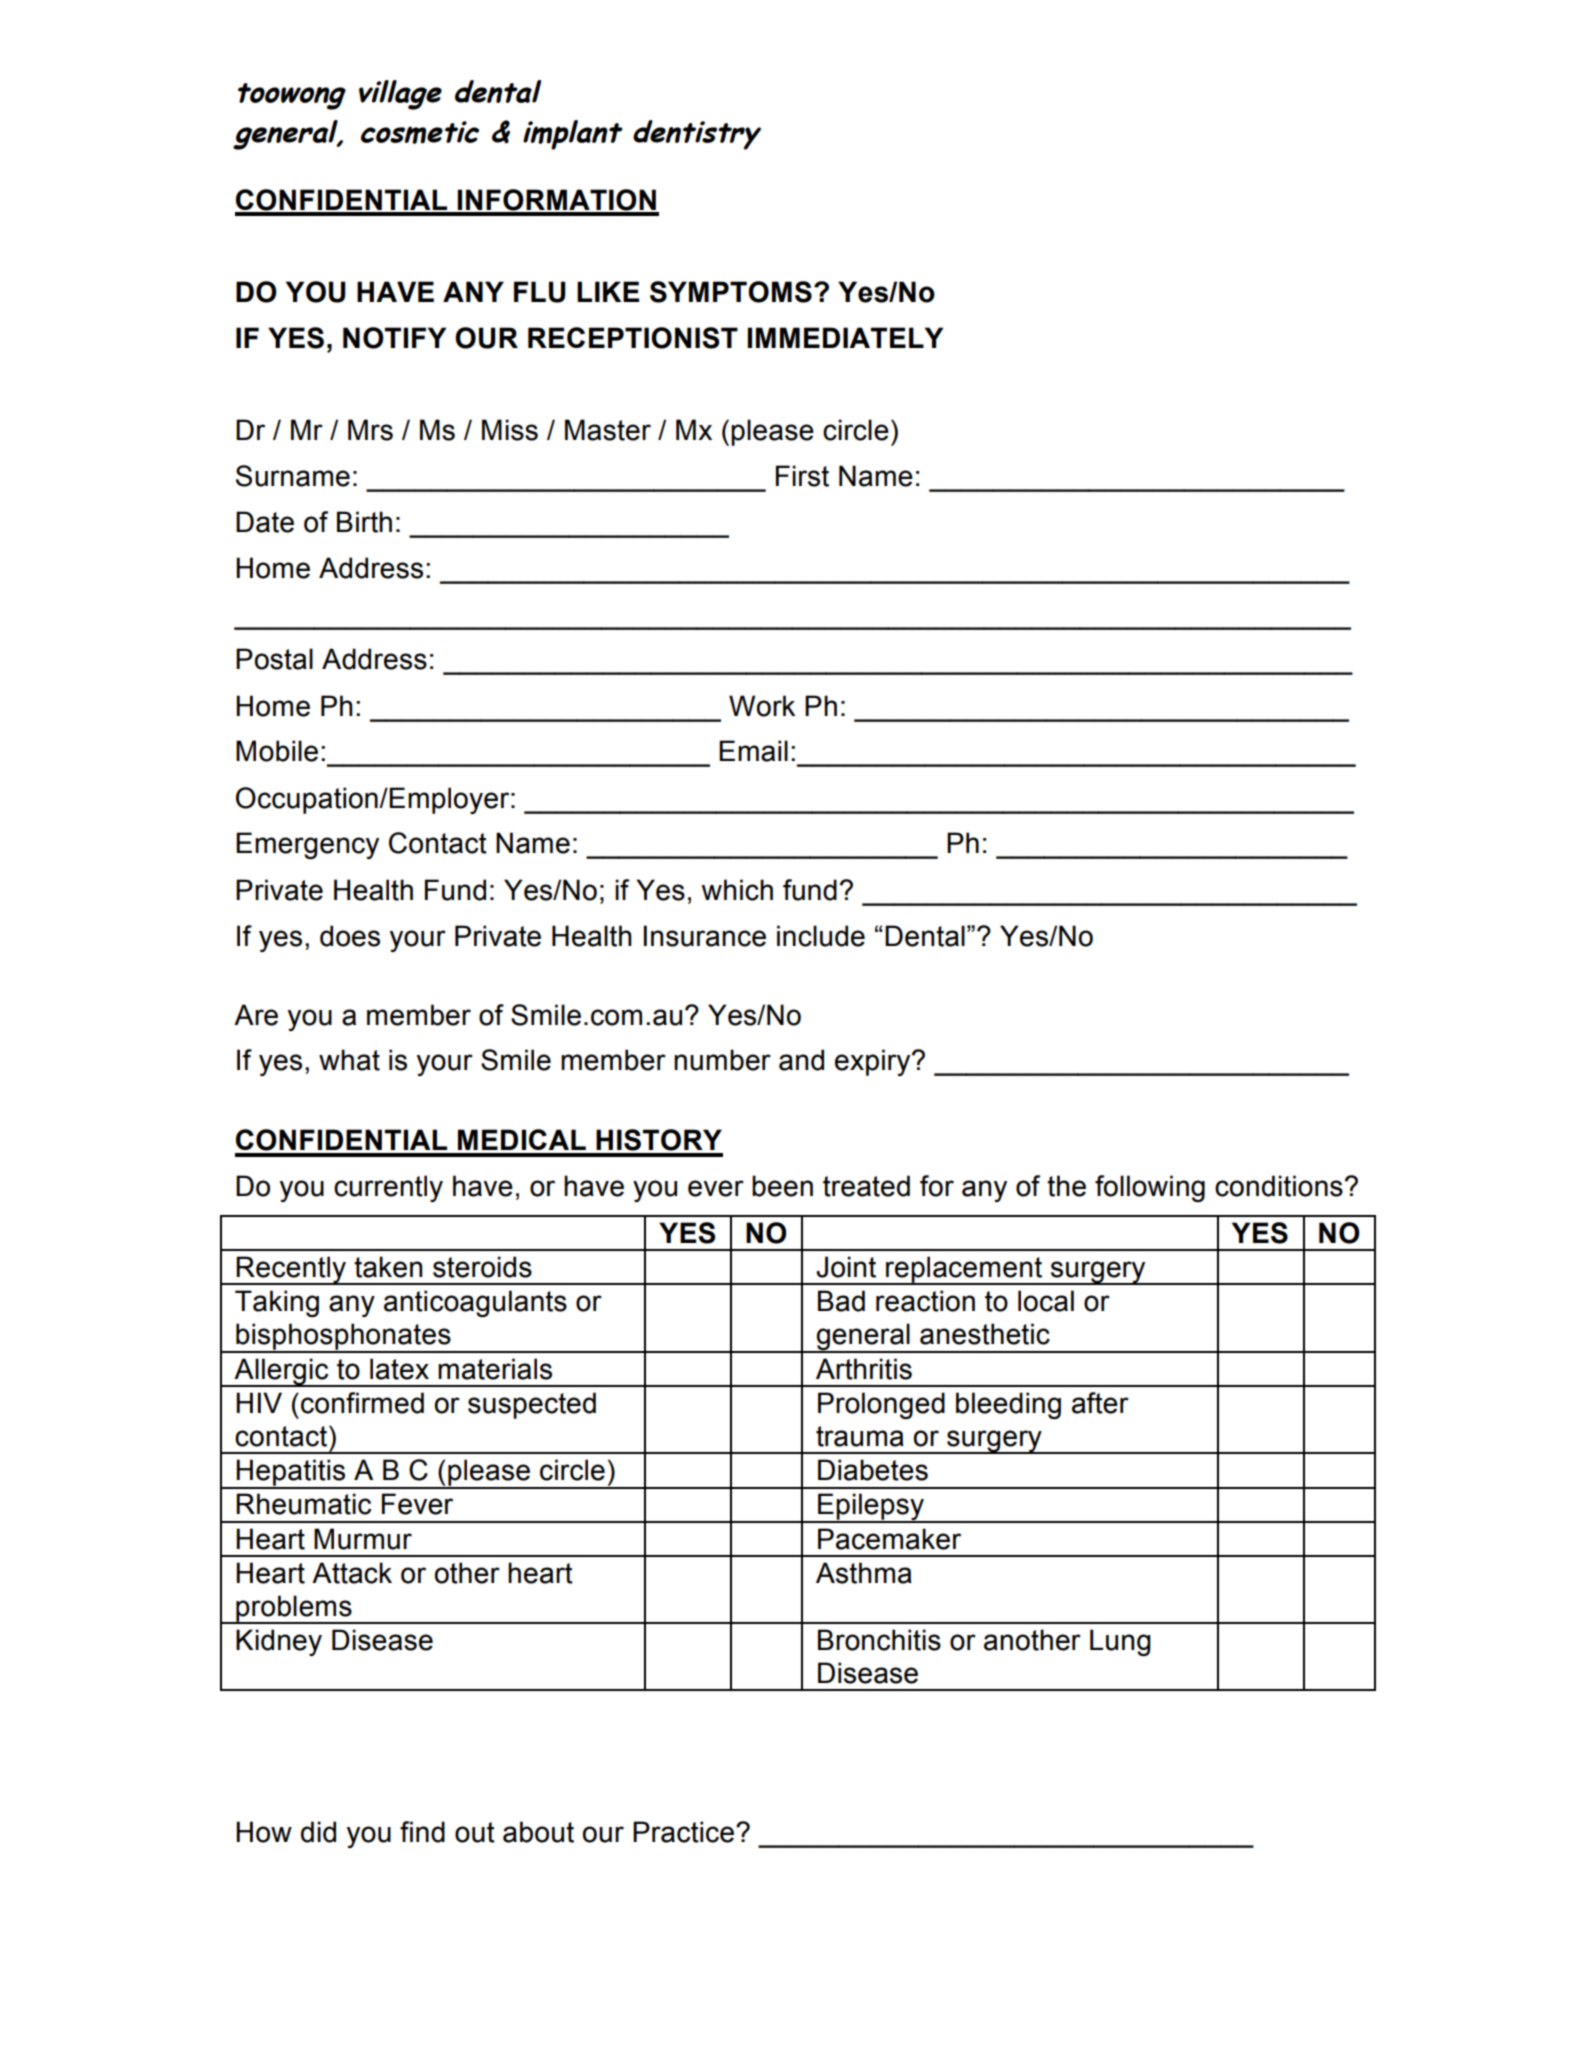 The image size is (1595, 2064). I want to click on find, so click(422, 1832).
